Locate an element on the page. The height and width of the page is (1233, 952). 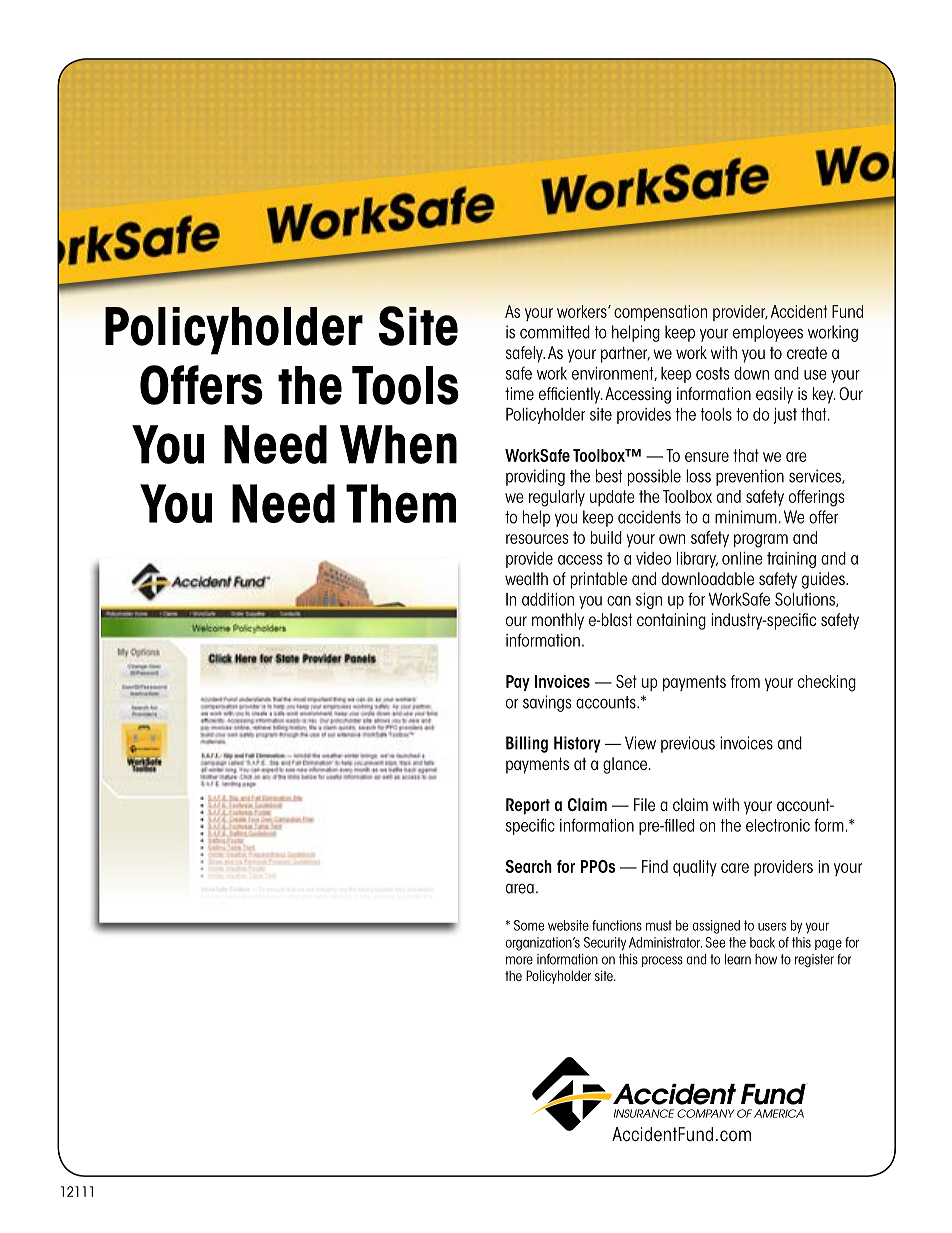
Billing is located at coordinates (527, 744).
